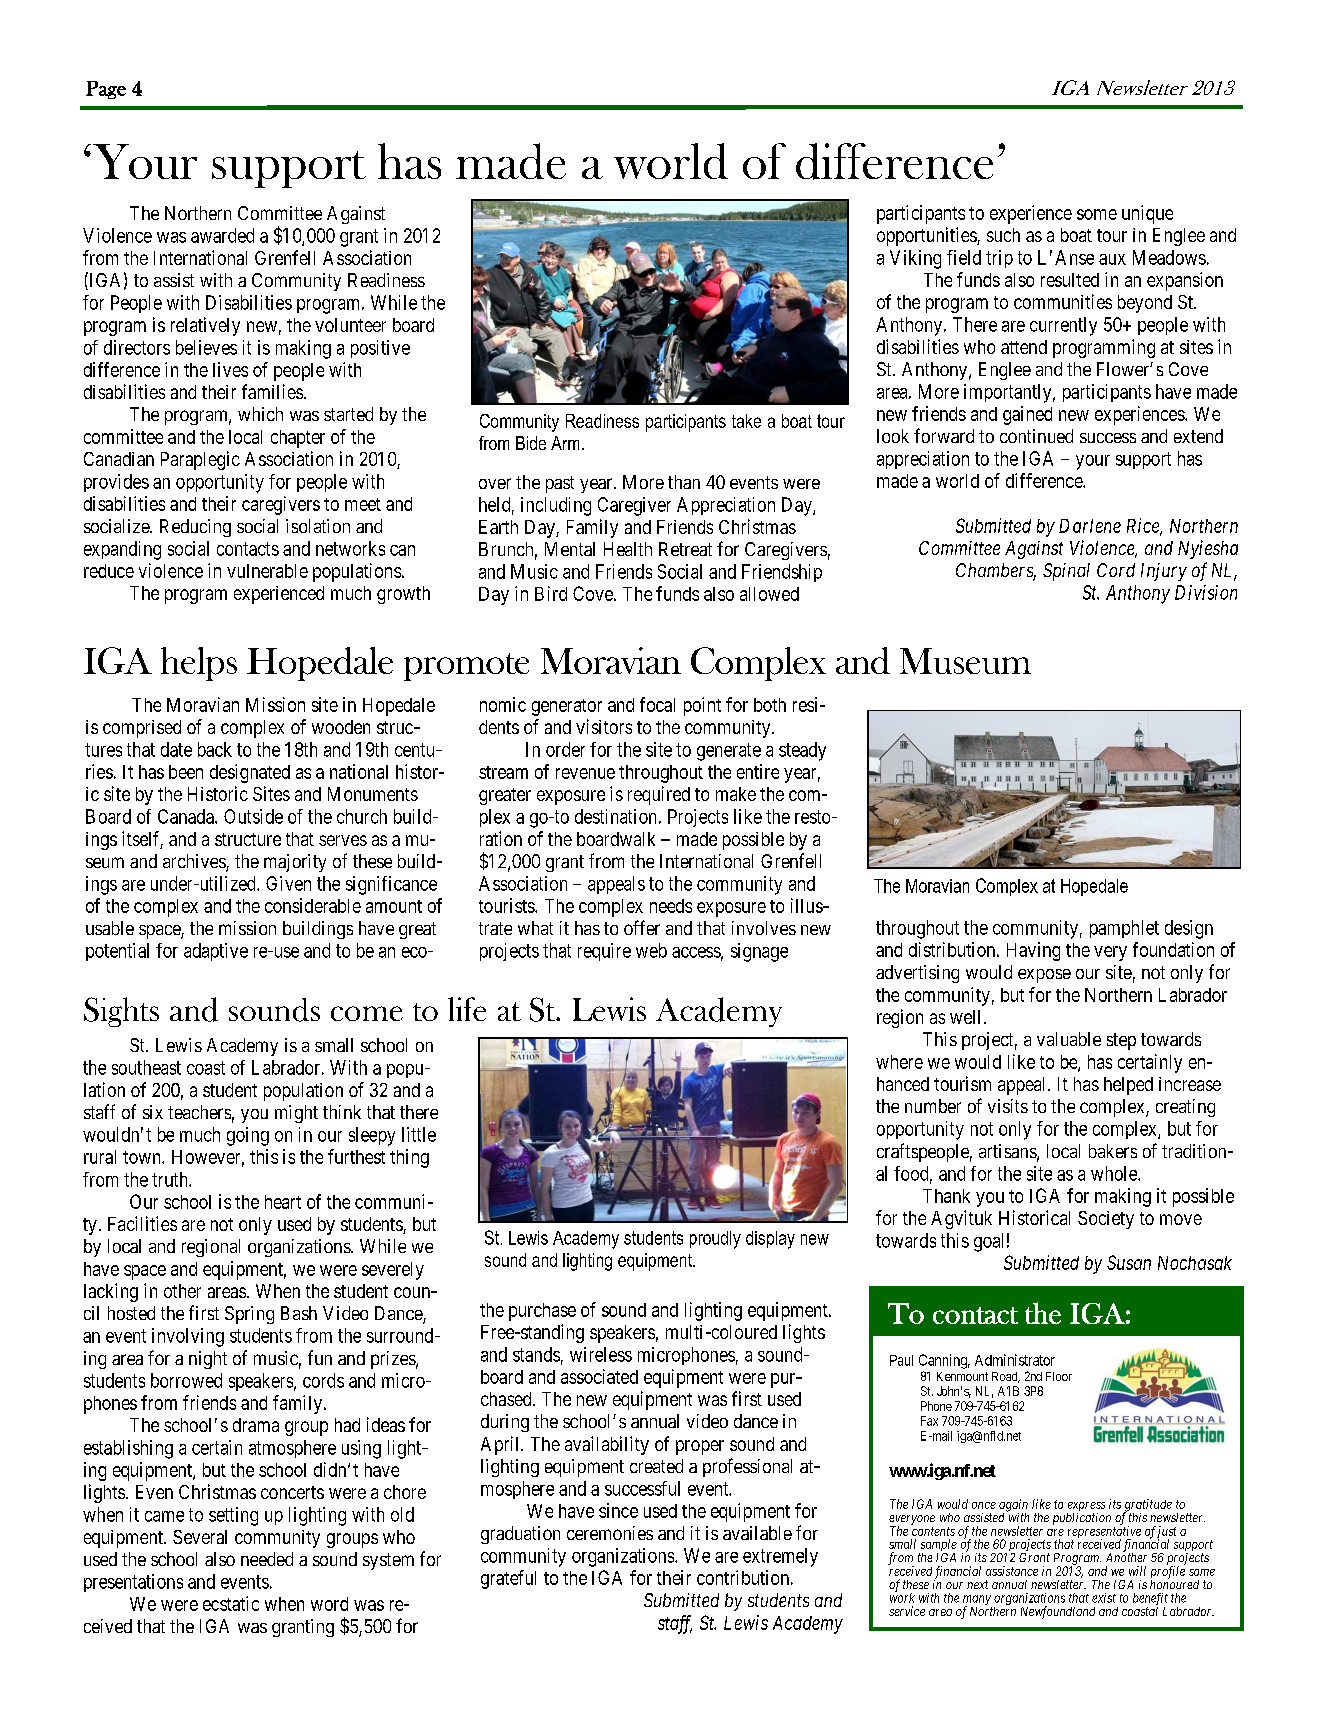 The image size is (1321, 1710). What do you see at coordinates (267, 571) in the screenshot?
I see `vulnerable` at bounding box center [267, 571].
